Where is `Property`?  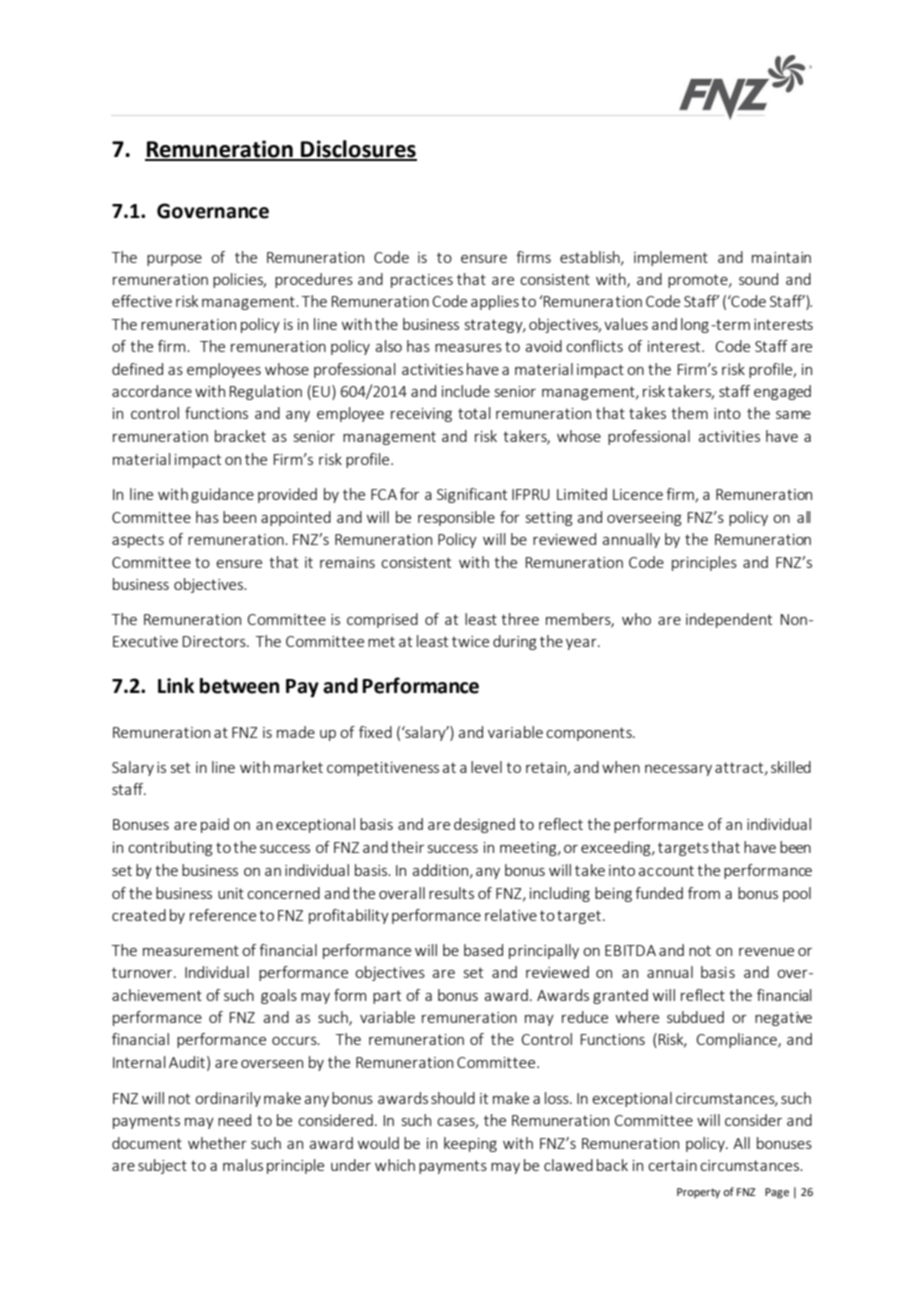
Property is located at coordinates (698, 1193).
